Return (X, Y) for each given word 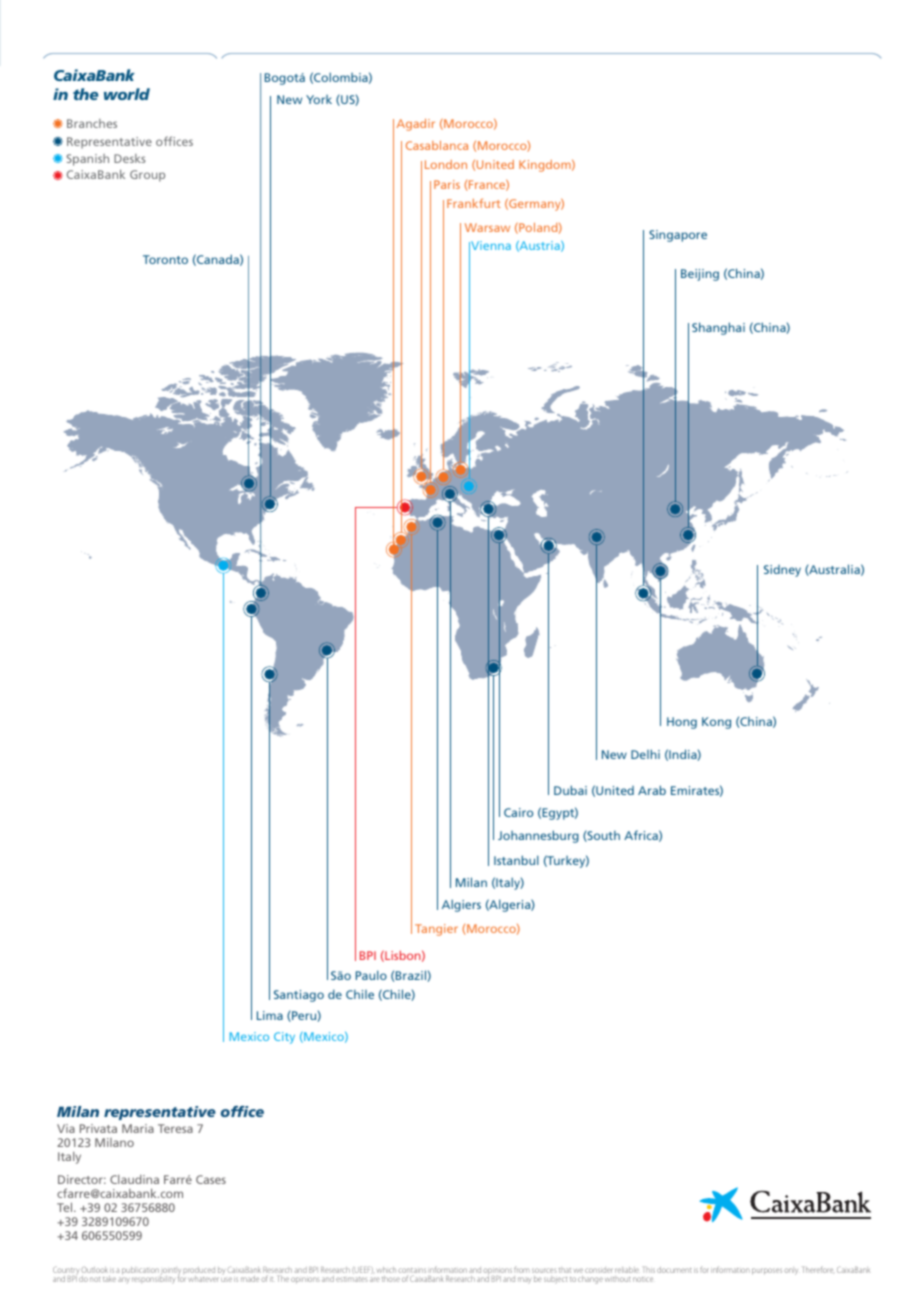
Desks (130, 158)
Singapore (678, 236)
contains (412, 1272)
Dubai (570, 790)
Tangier (436, 930)
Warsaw (487, 227)
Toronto (165, 259)
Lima (270, 1015)
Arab (652, 790)
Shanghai (718, 328)
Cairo (518, 812)
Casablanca (437, 145)
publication (140, 1272)
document (674, 1270)
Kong (716, 723)
